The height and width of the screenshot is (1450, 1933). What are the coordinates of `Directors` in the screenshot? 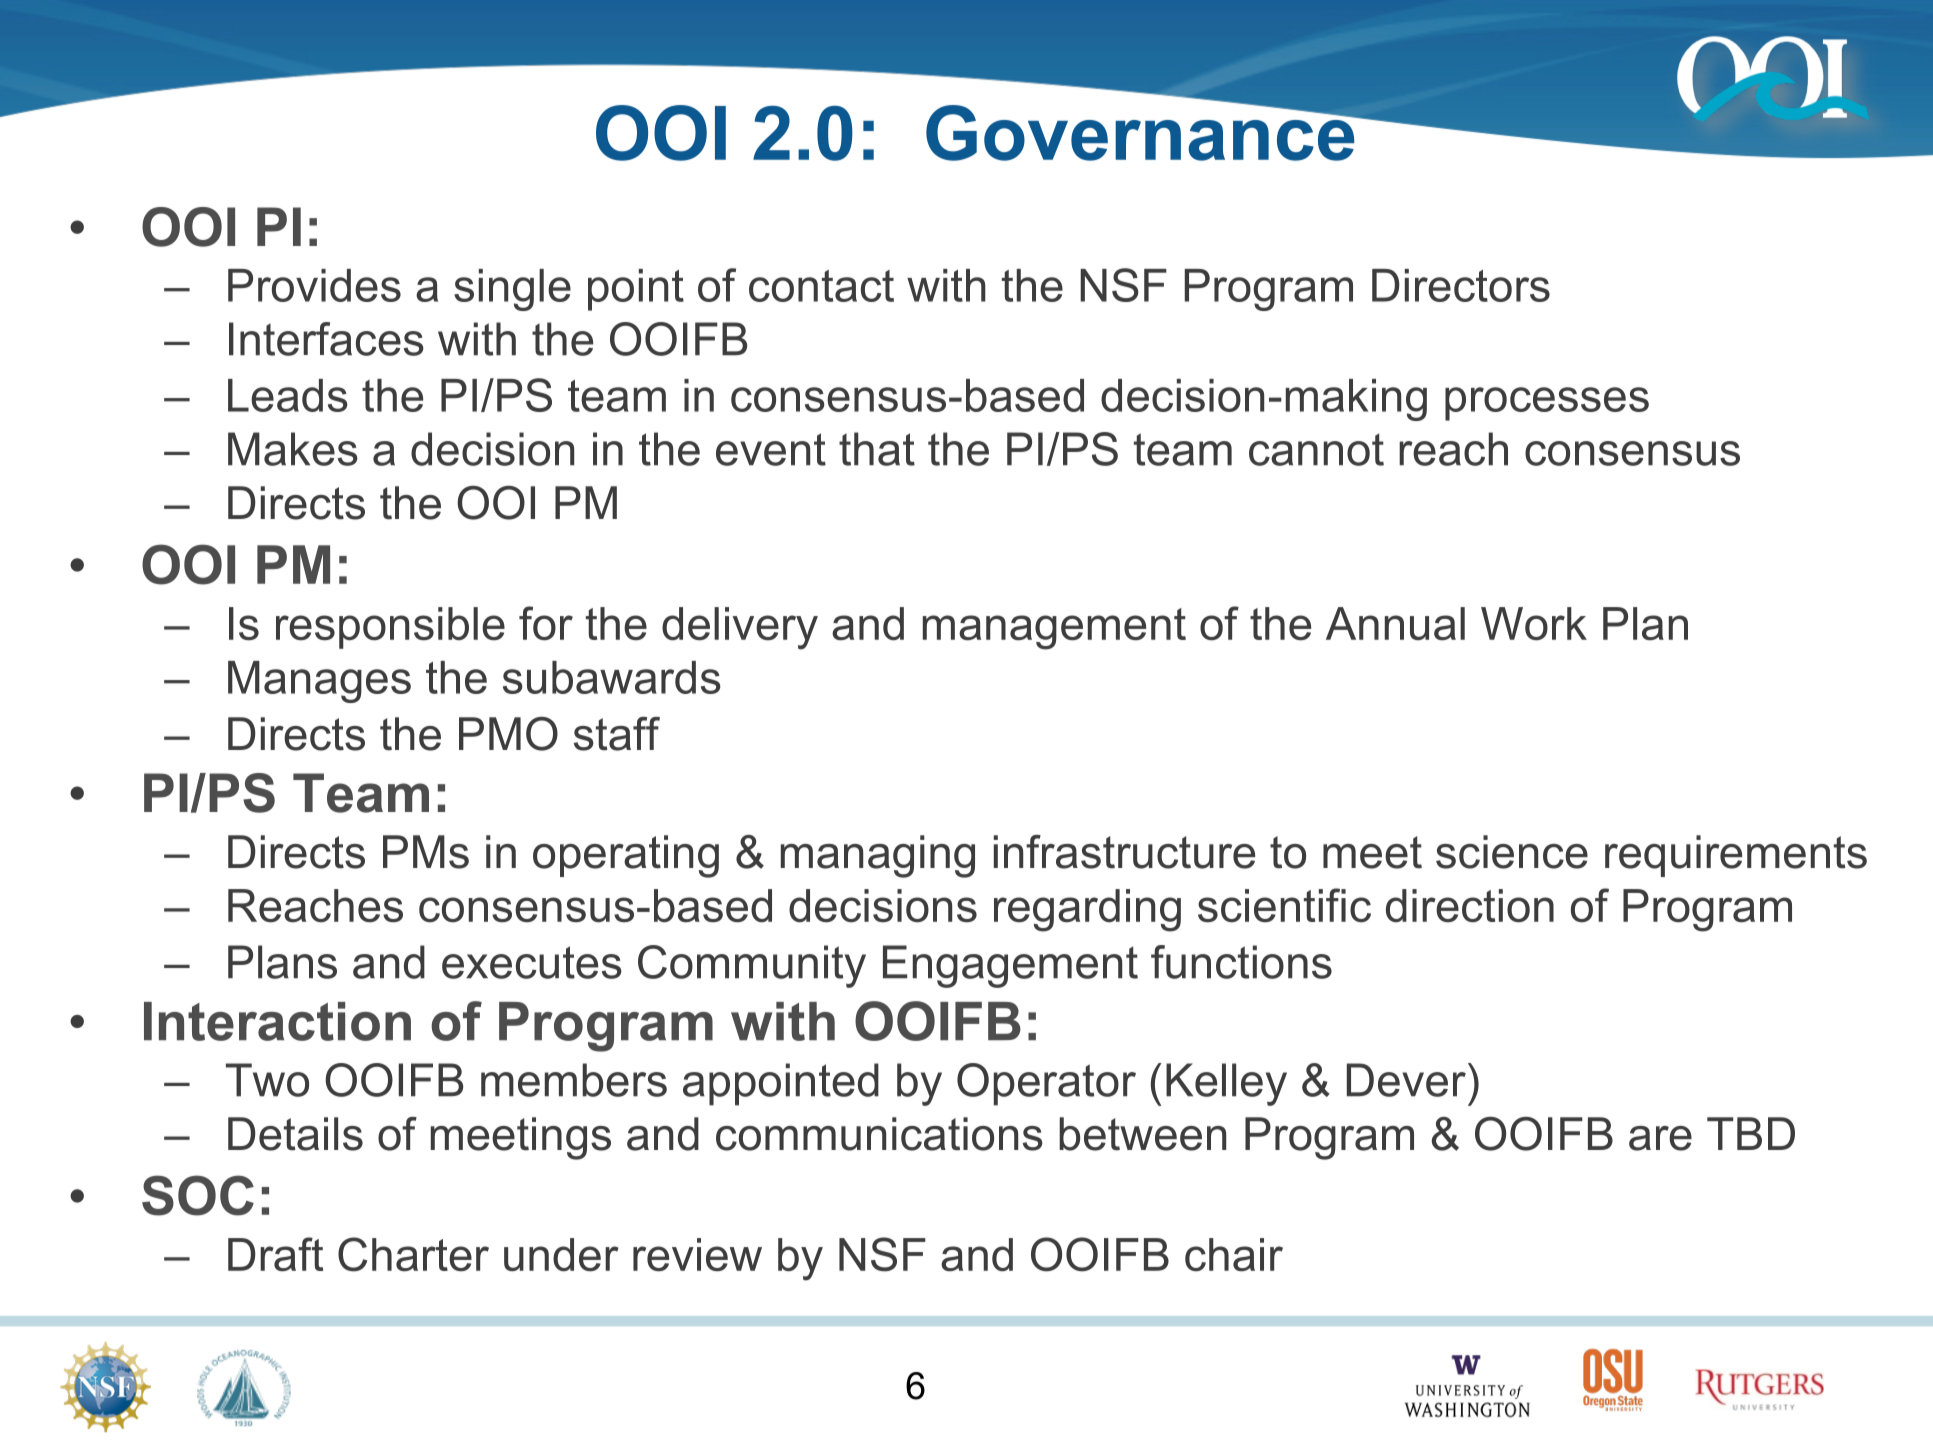 It's located at (1461, 285).
